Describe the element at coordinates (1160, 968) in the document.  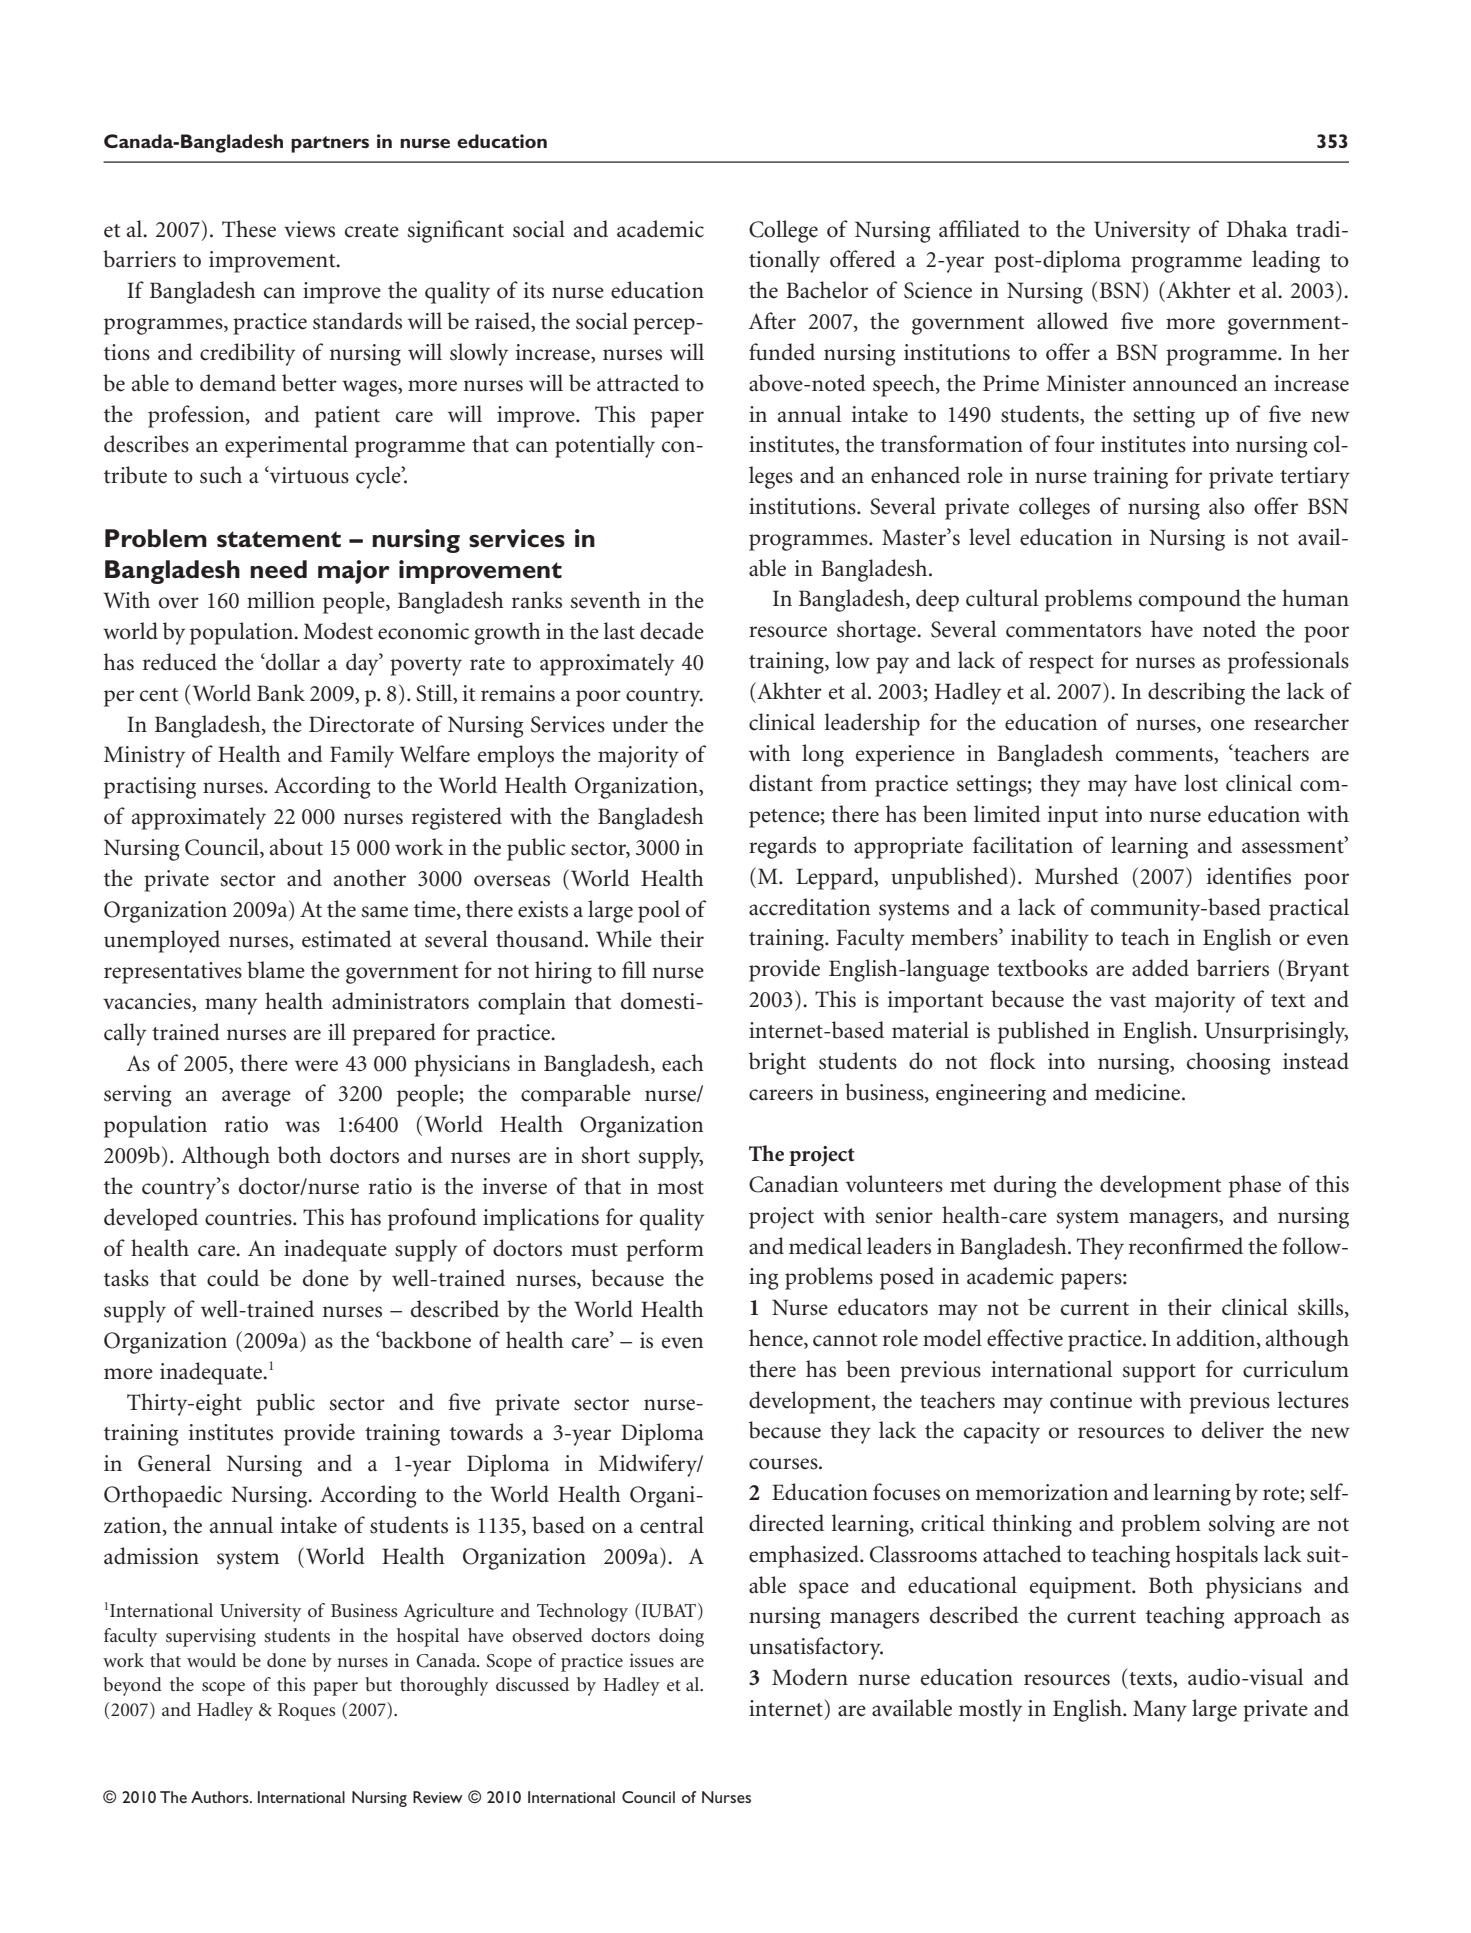
I see `added` at that location.
